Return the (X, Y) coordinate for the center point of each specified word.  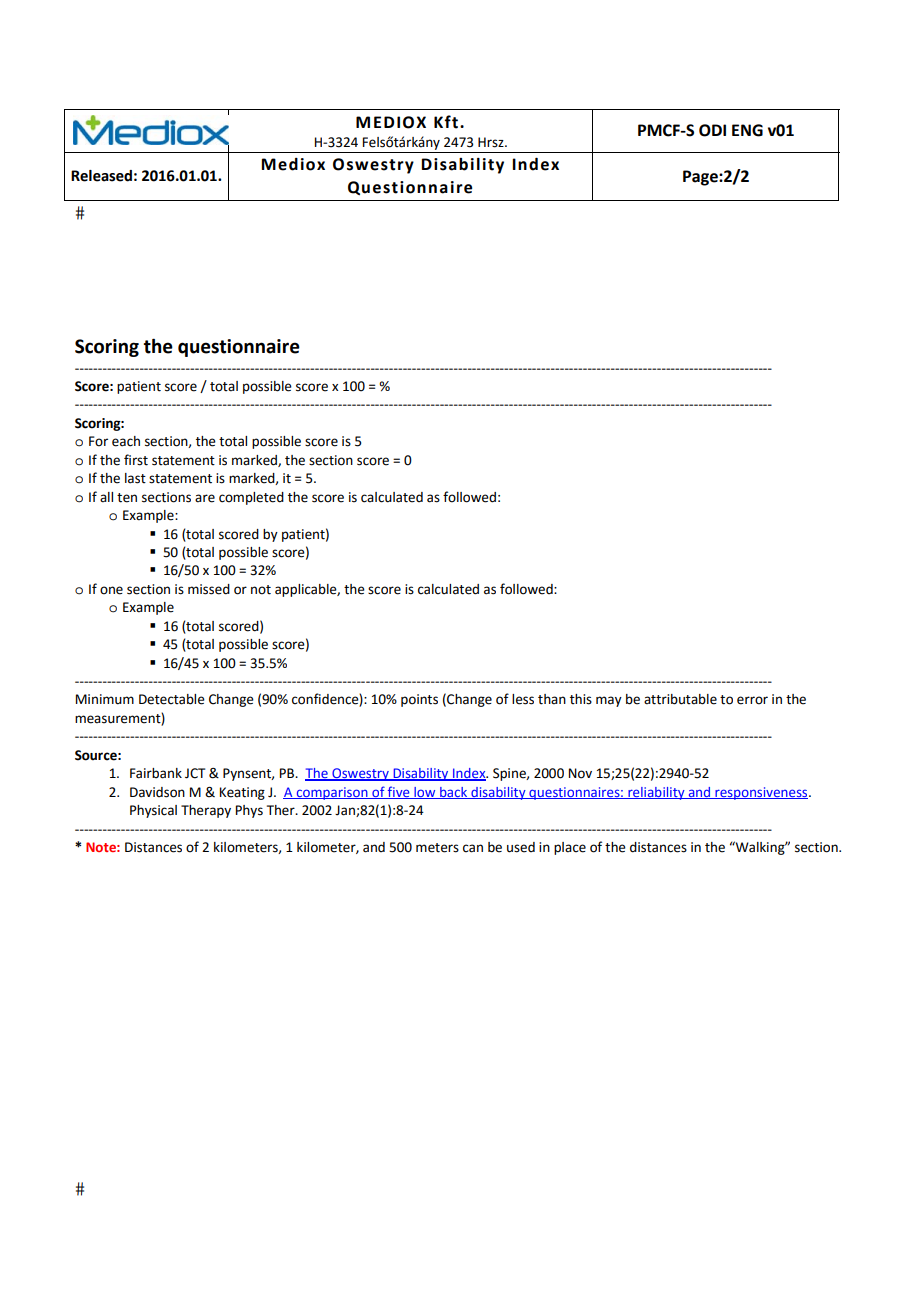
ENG (747, 130)
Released (101, 176)
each (126, 441)
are (205, 498)
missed (209, 589)
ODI (712, 130)
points (419, 700)
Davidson (157, 792)
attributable (680, 699)
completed (251, 498)
